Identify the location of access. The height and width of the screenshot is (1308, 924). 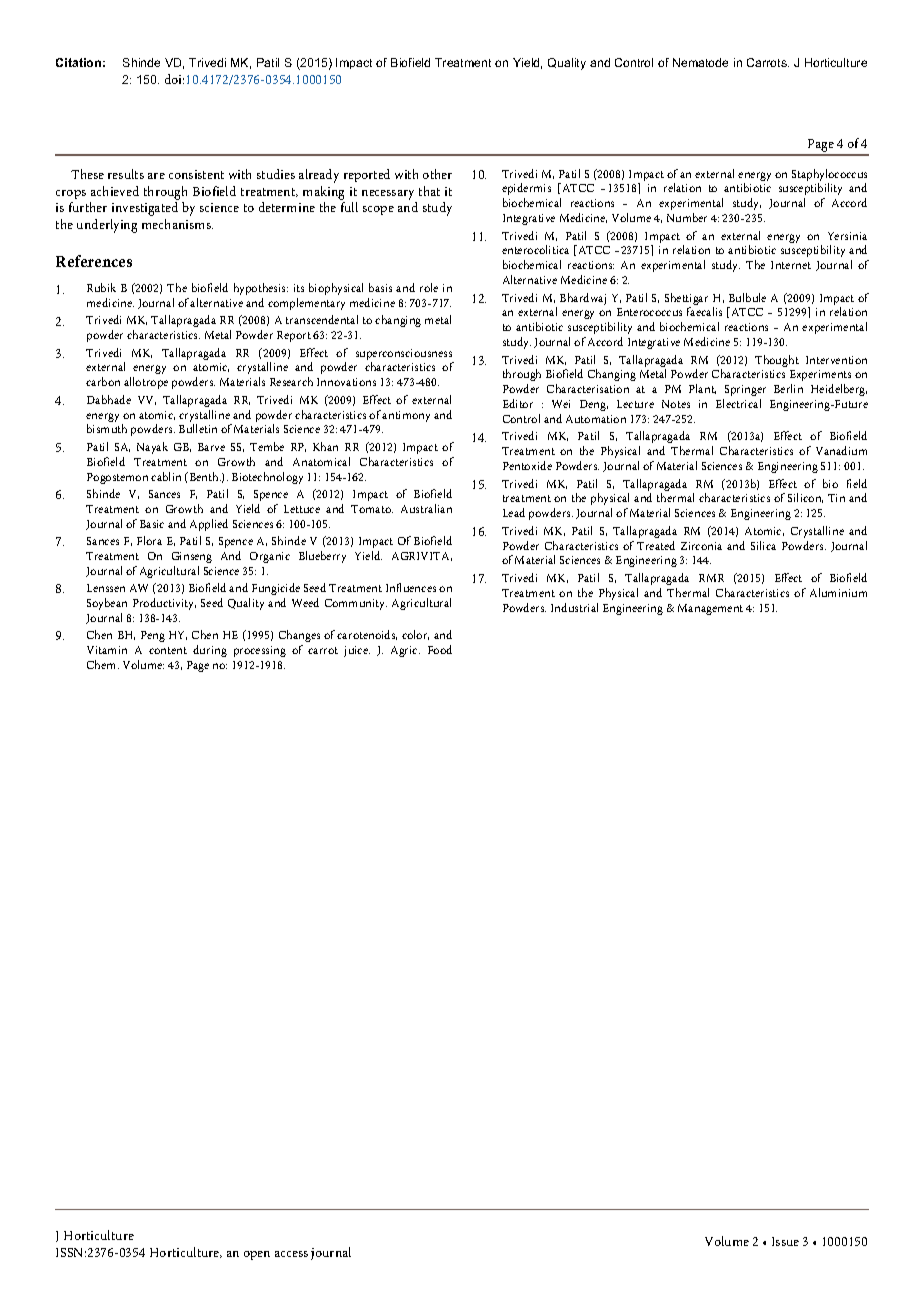
(291, 1254).
